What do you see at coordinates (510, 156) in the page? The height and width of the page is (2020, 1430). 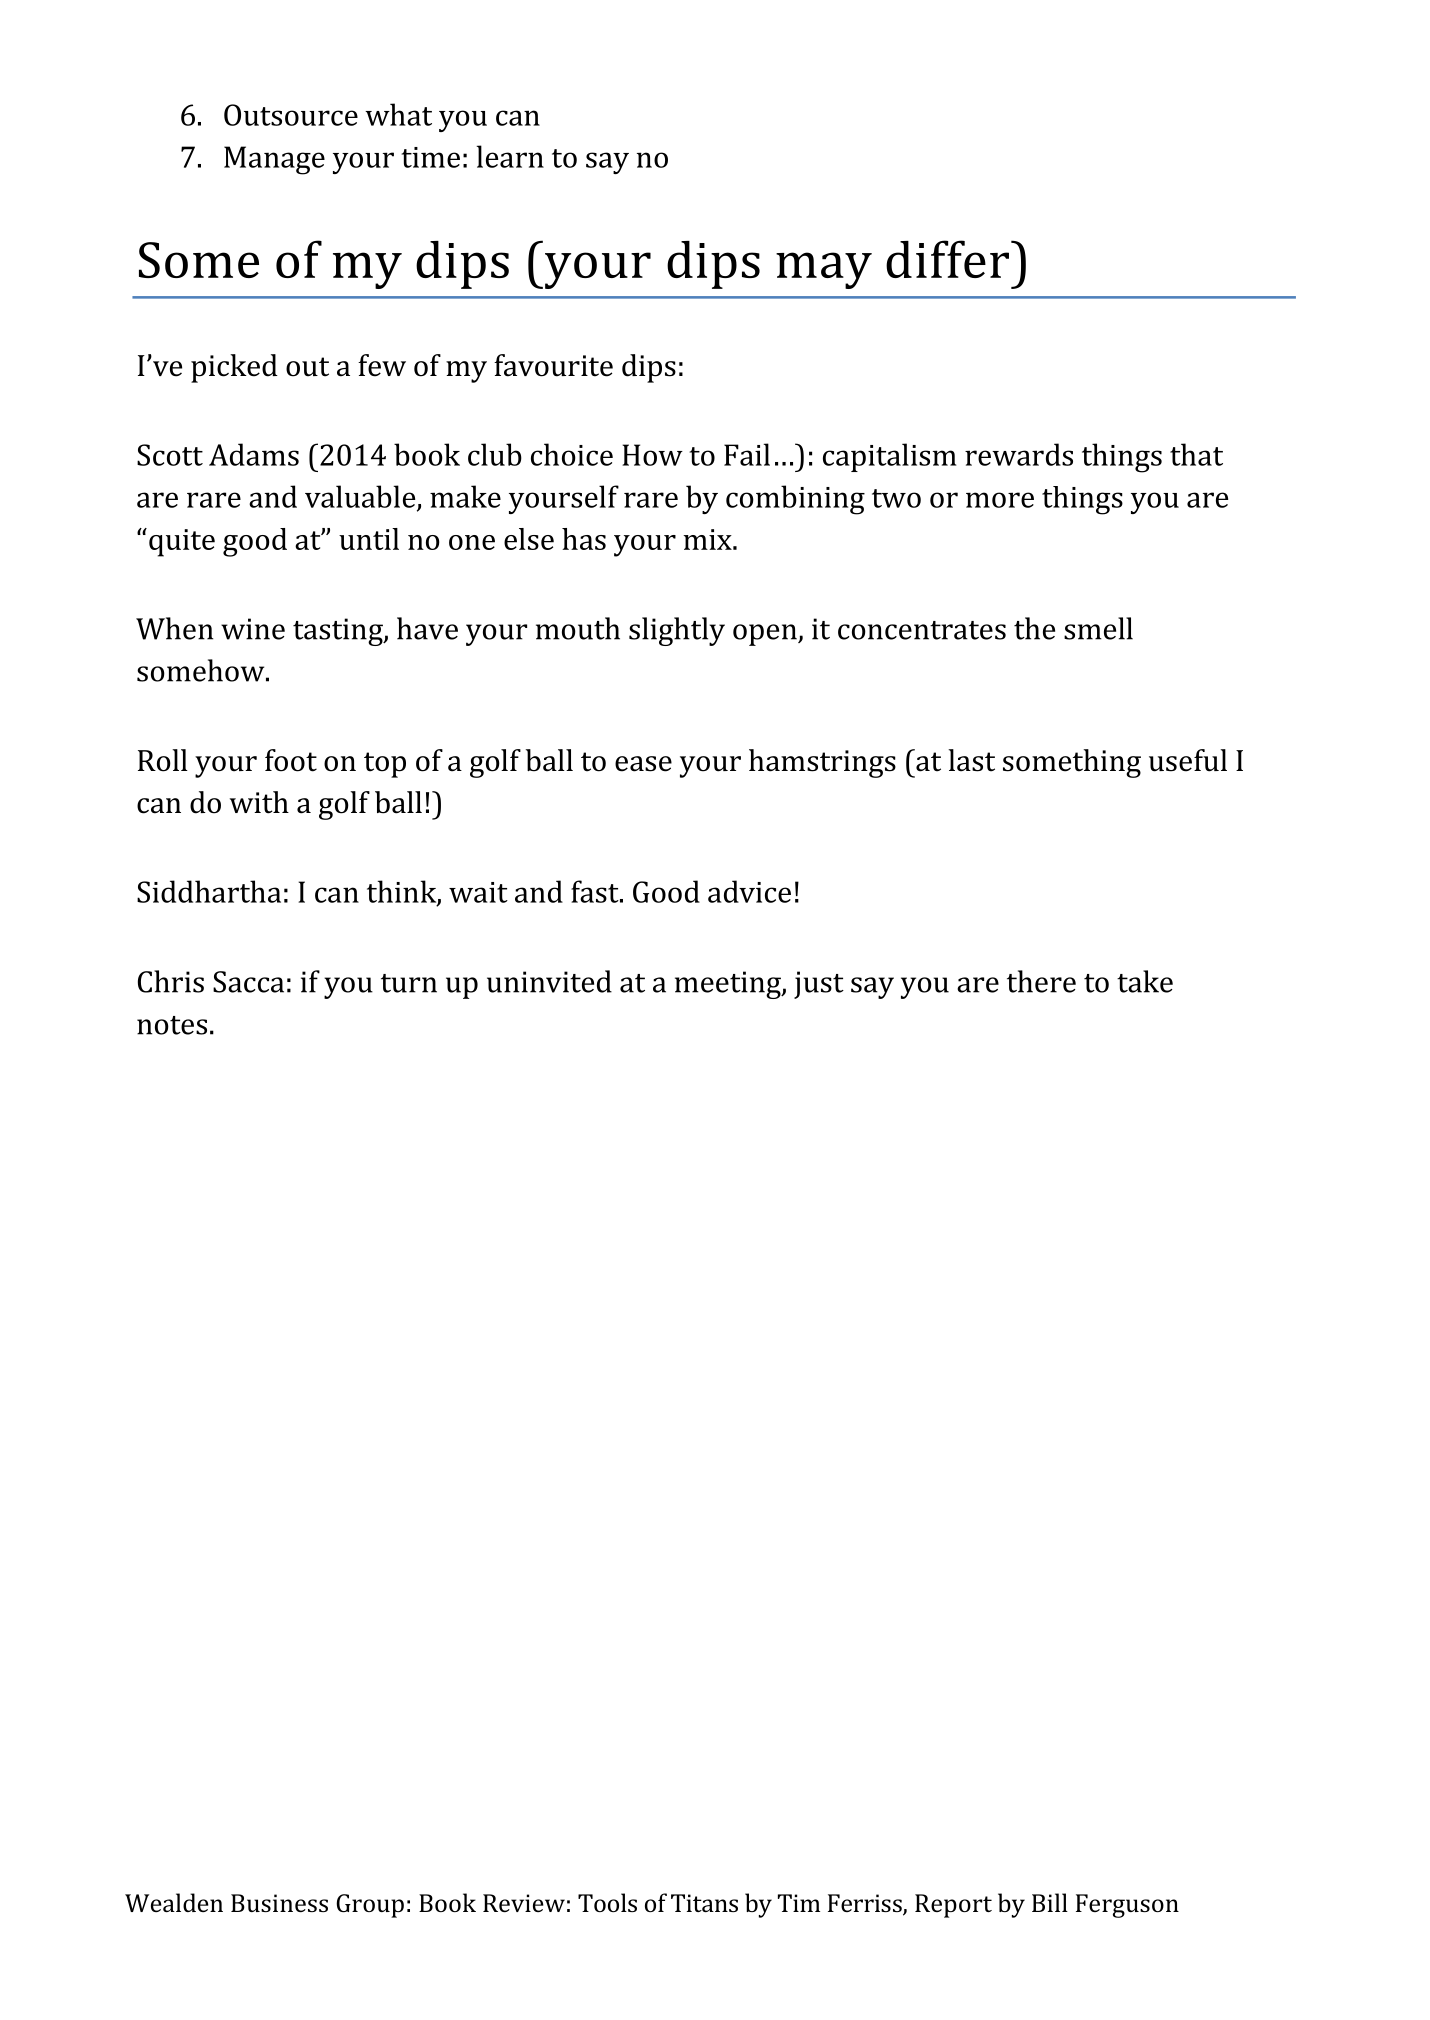 I see `learn` at bounding box center [510, 156].
